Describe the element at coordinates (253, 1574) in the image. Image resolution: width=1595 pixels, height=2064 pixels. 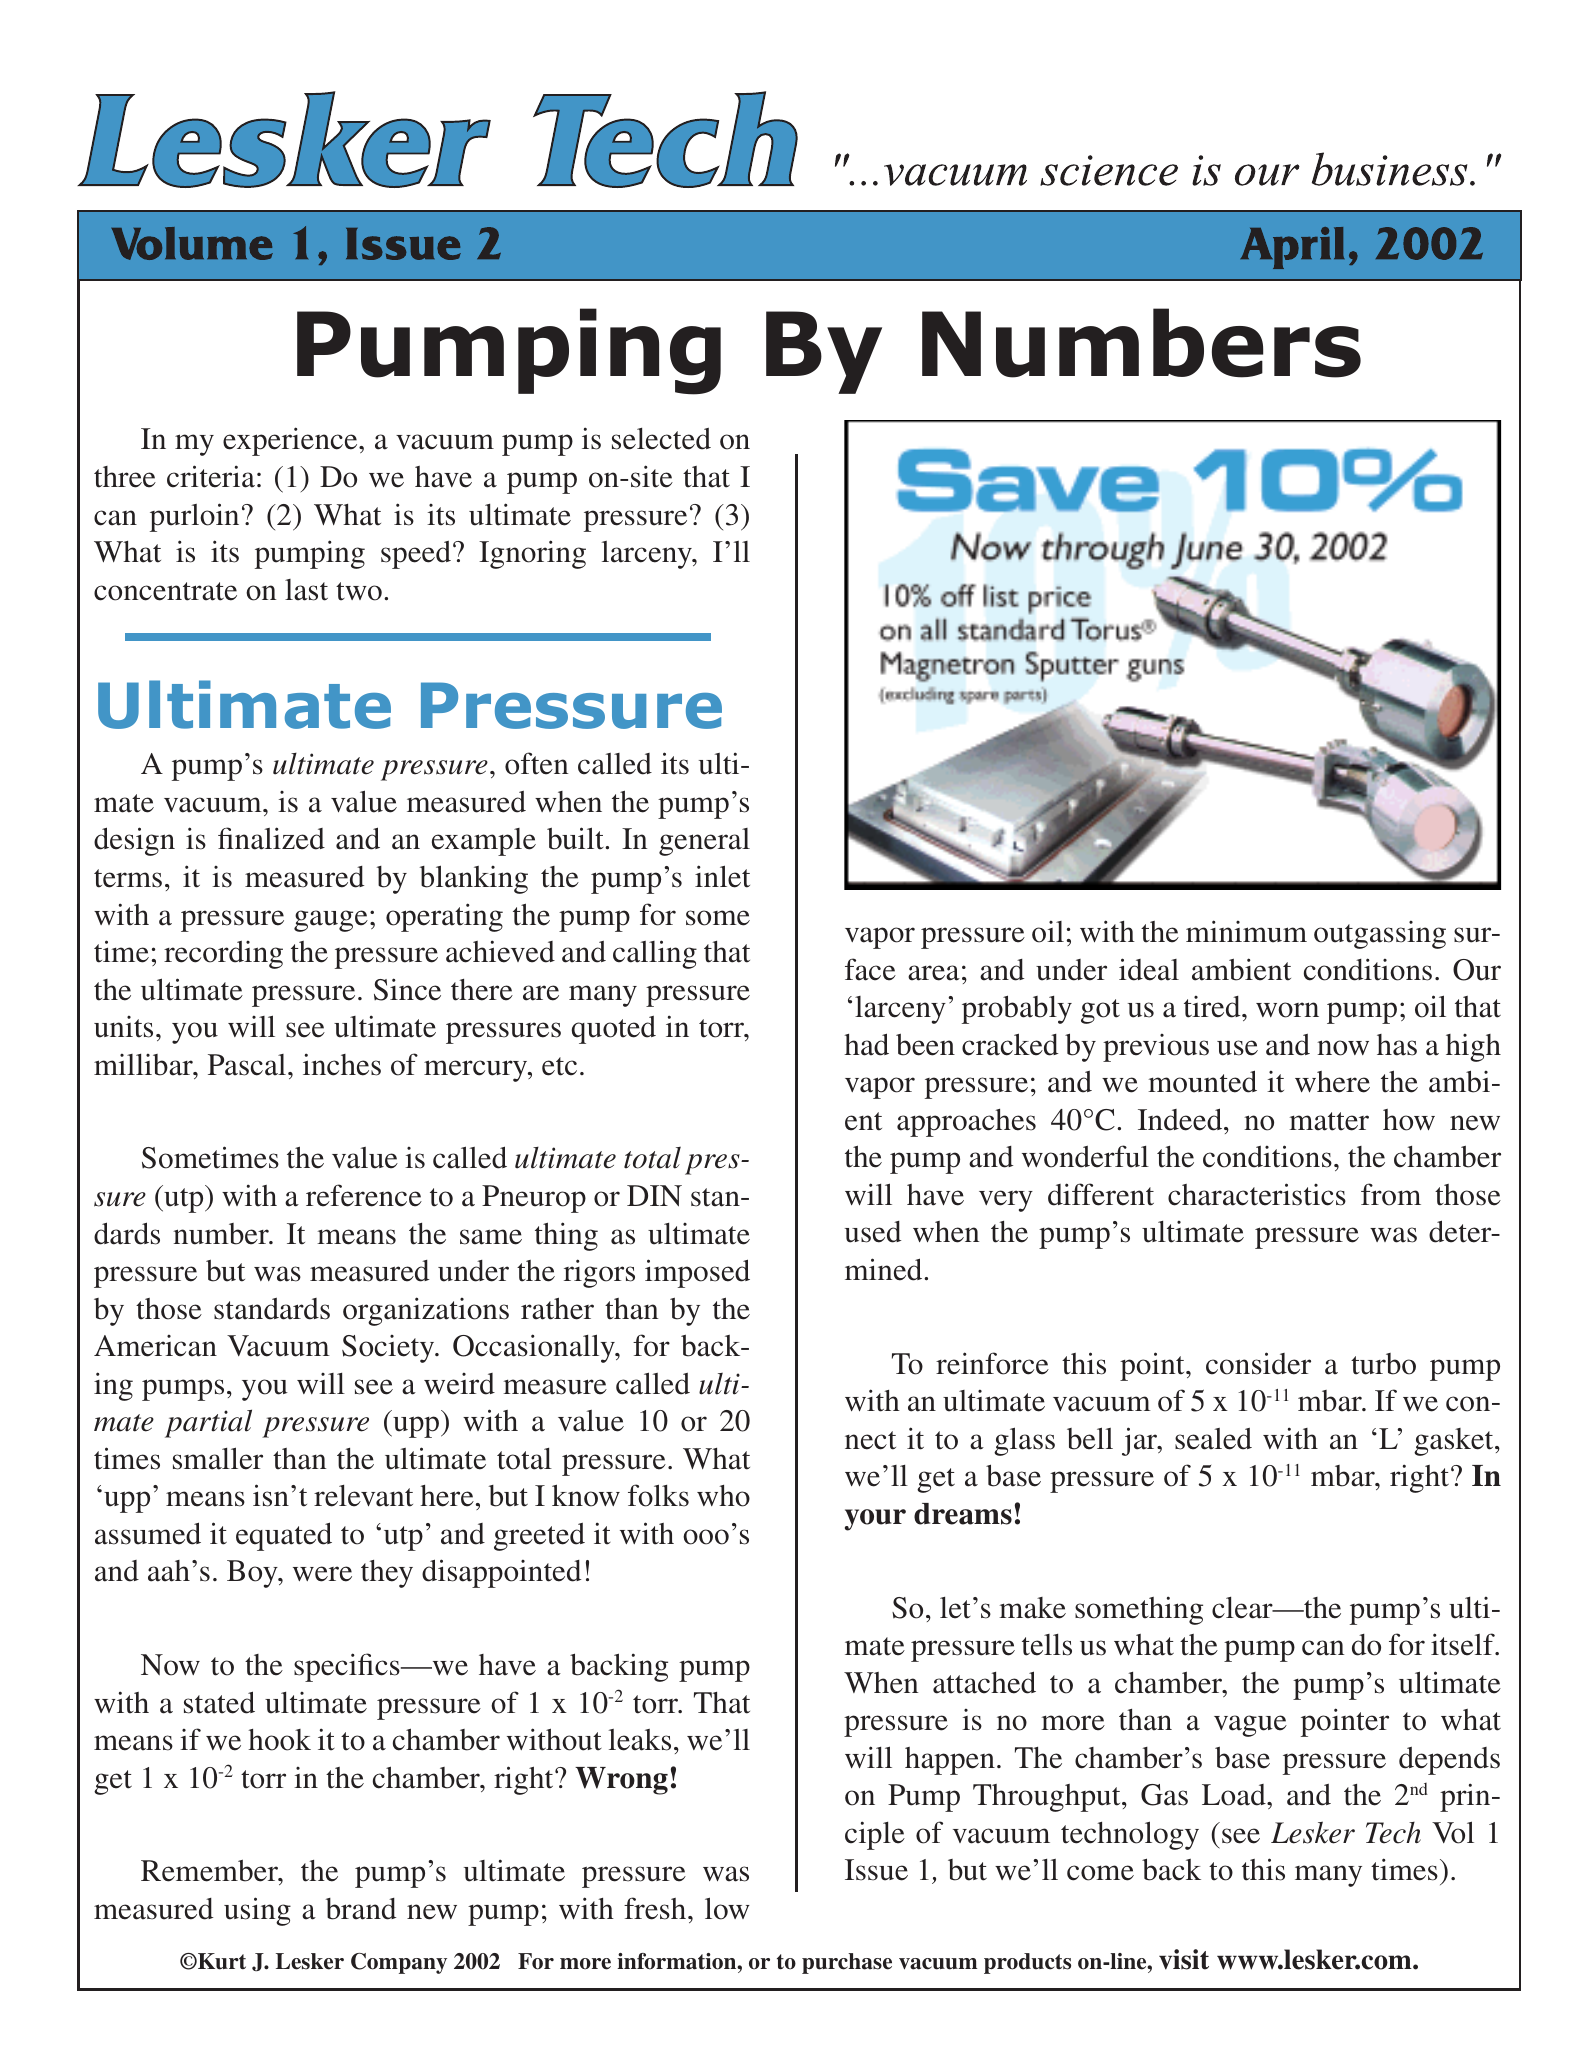
I see `Boy` at that location.
